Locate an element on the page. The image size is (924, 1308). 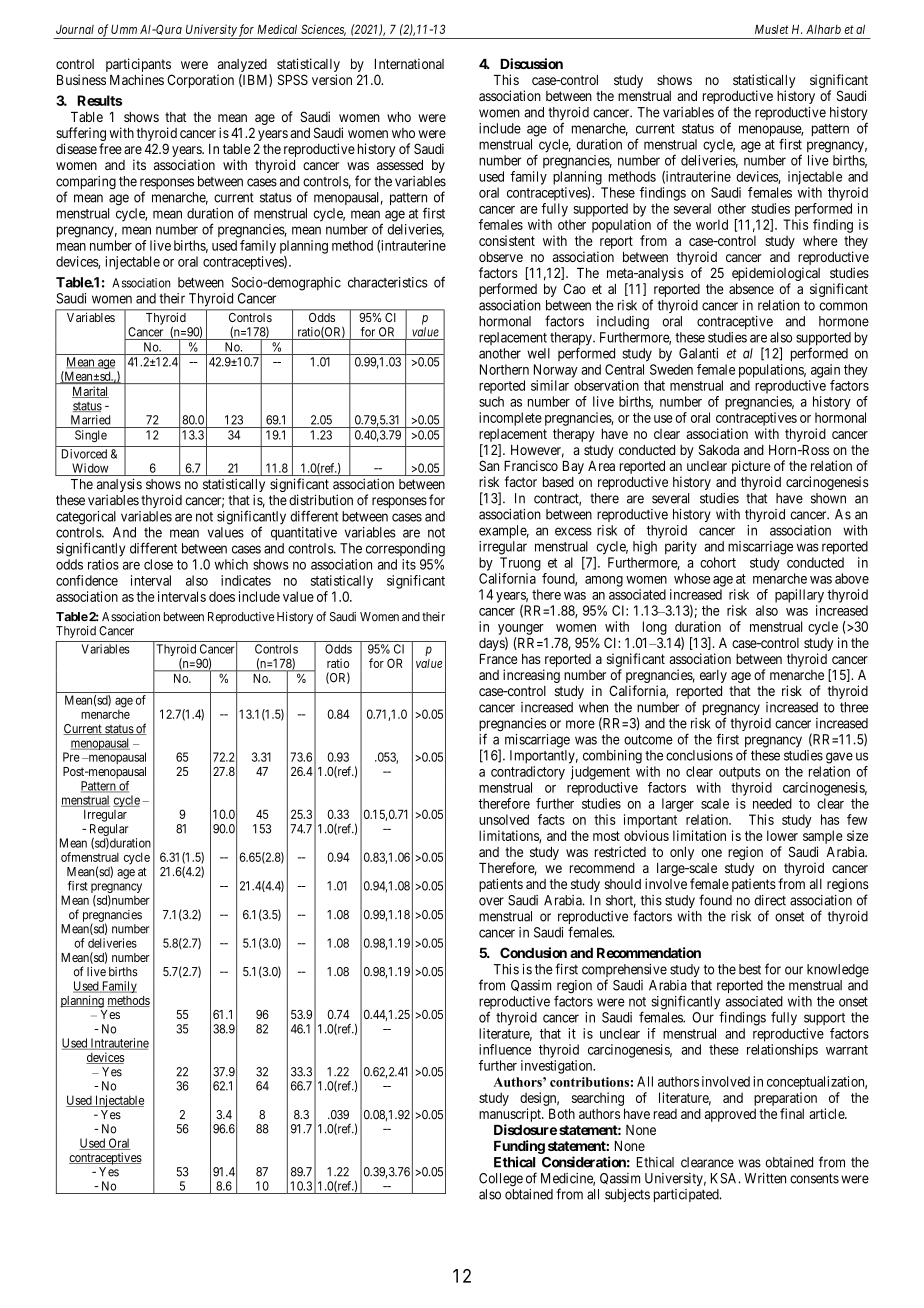
participants is located at coordinates (138, 65).
